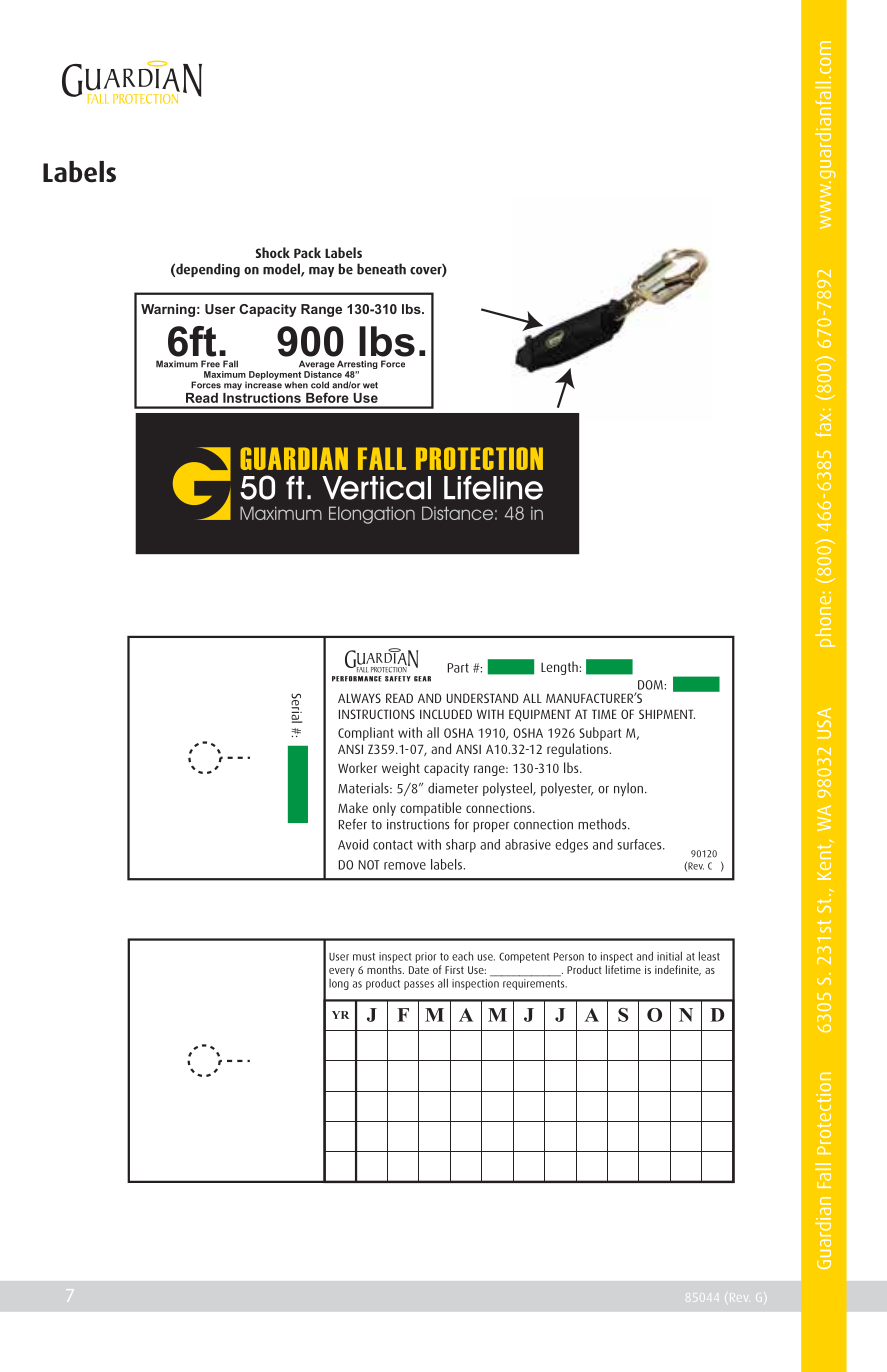 This screenshot has width=887, height=1372. Describe the element at coordinates (454, 970) in the screenshot. I see `First` at that location.
